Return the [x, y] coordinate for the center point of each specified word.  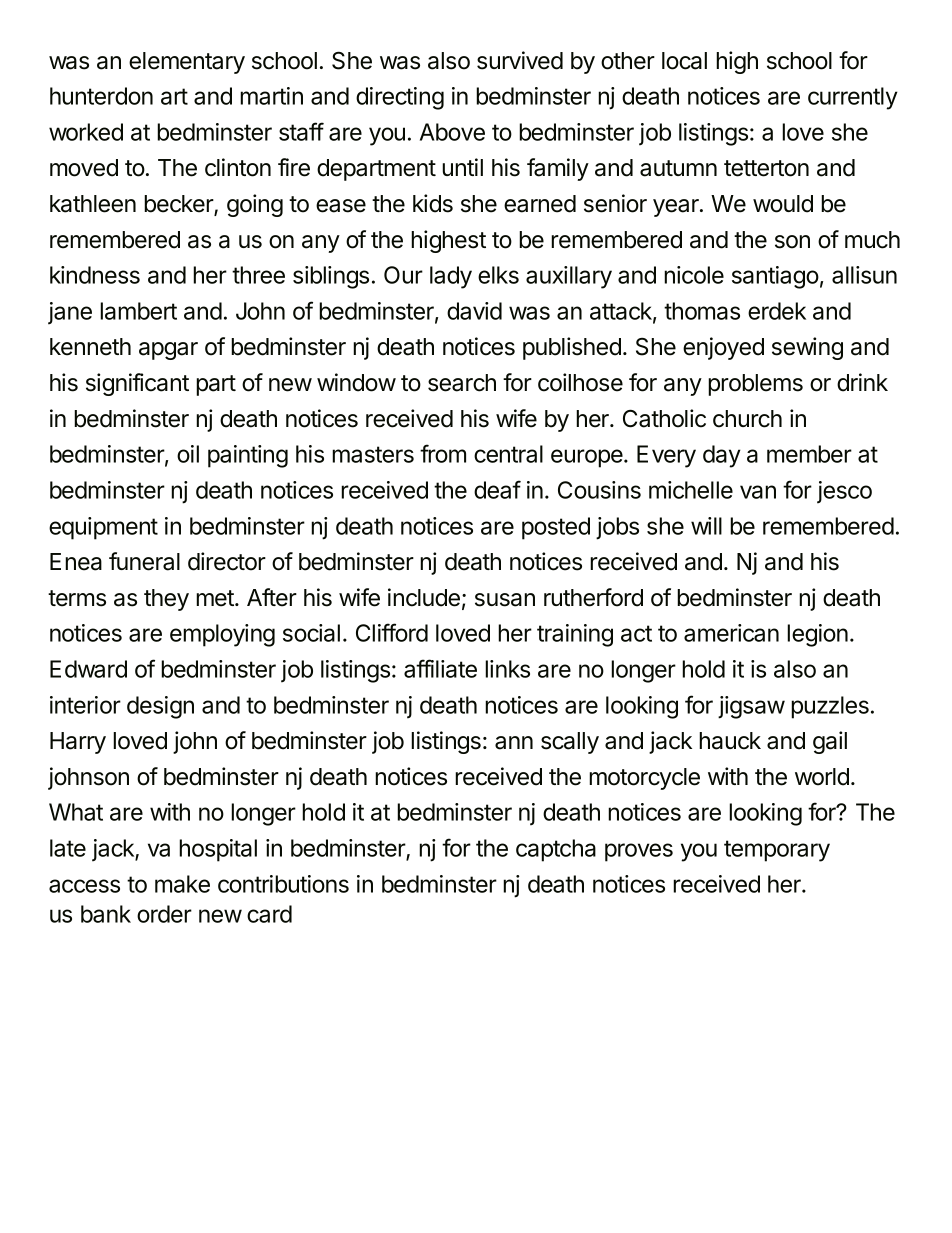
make [182, 884]
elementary [187, 63]
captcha [556, 850]
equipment [103, 528]
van [758, 492]
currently [853, 98]
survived [520, 60]
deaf [497, 489]
